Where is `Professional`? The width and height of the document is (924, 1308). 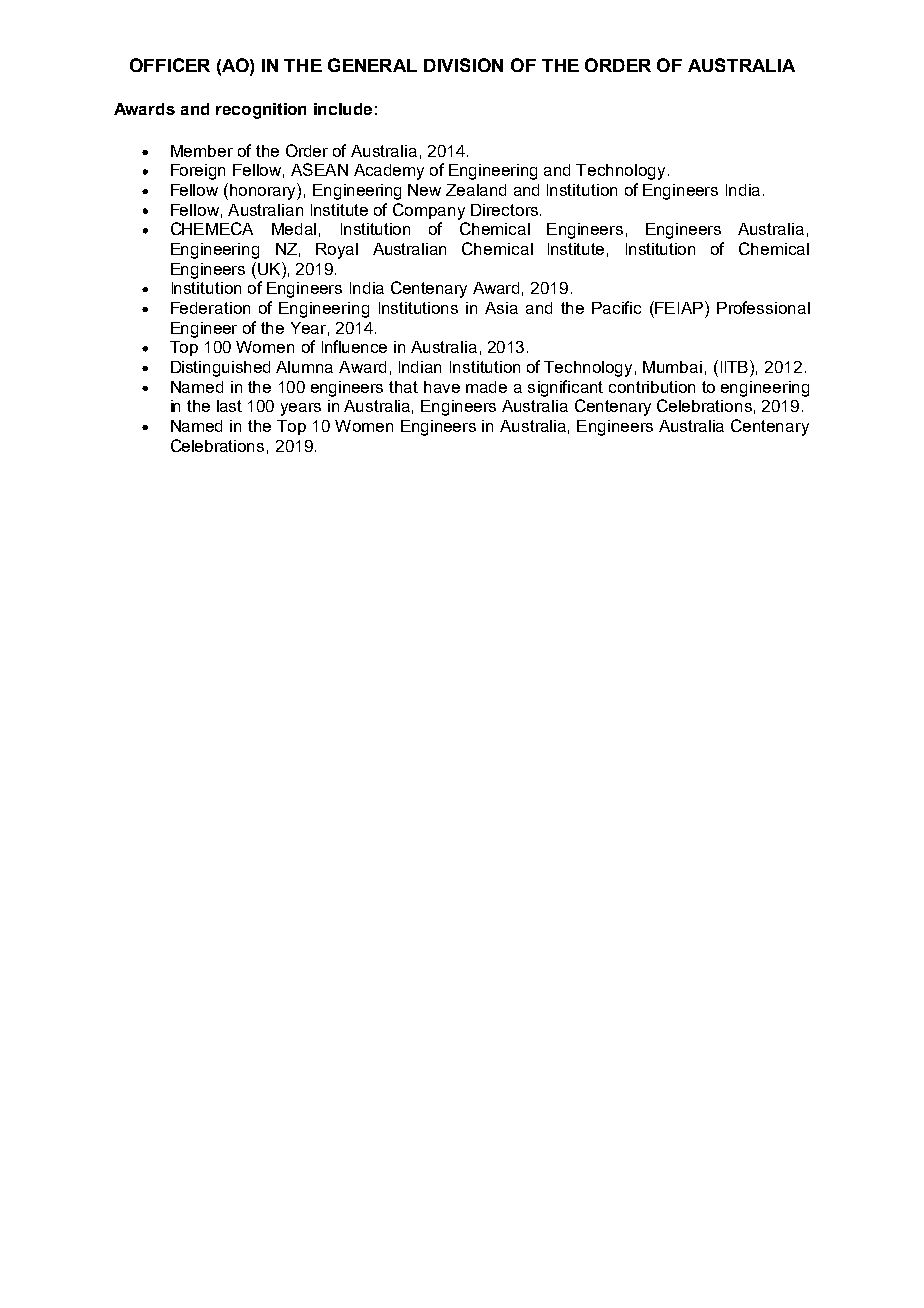 Professional is located at coordinates (763, 307).
